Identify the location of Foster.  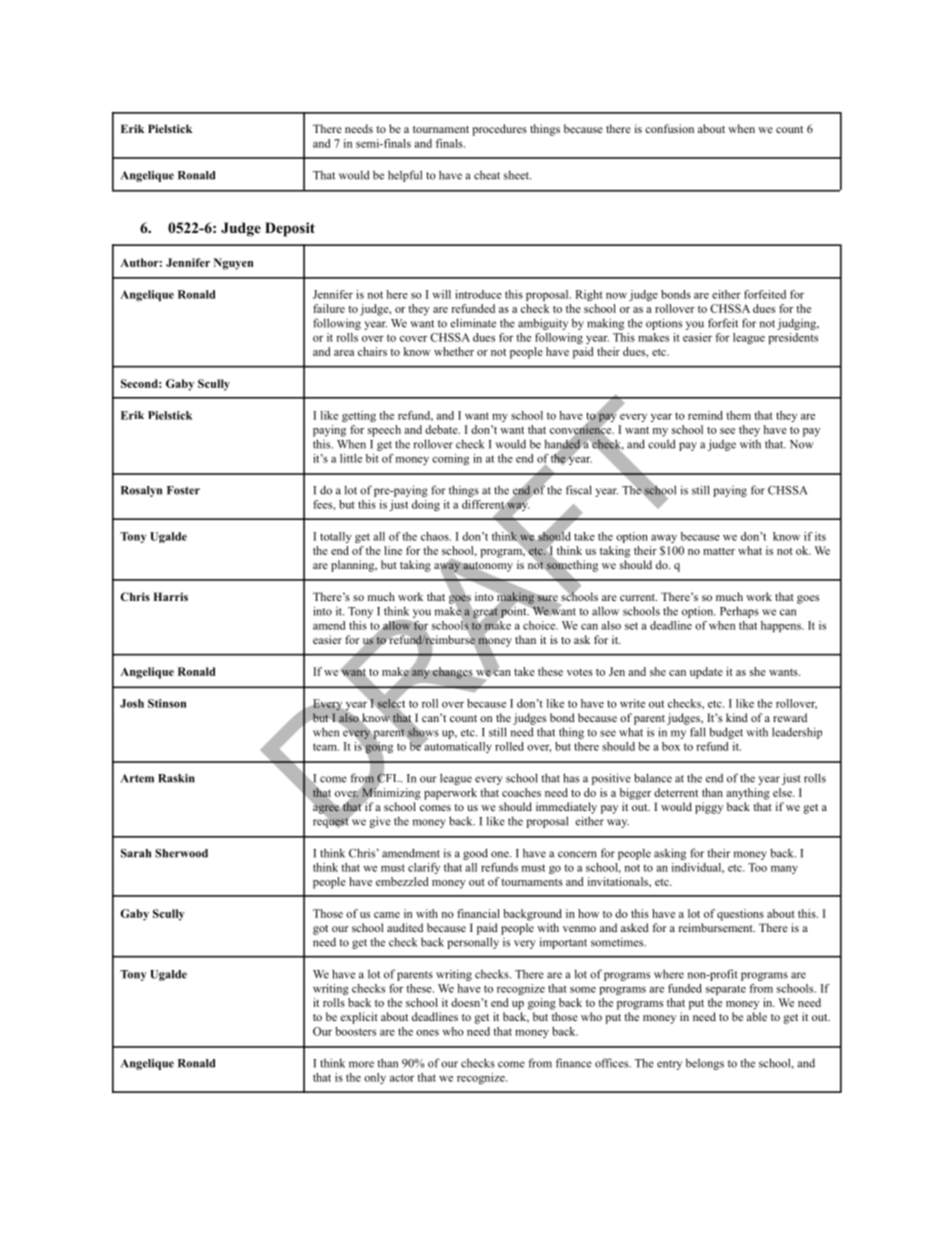
(183, 490).
